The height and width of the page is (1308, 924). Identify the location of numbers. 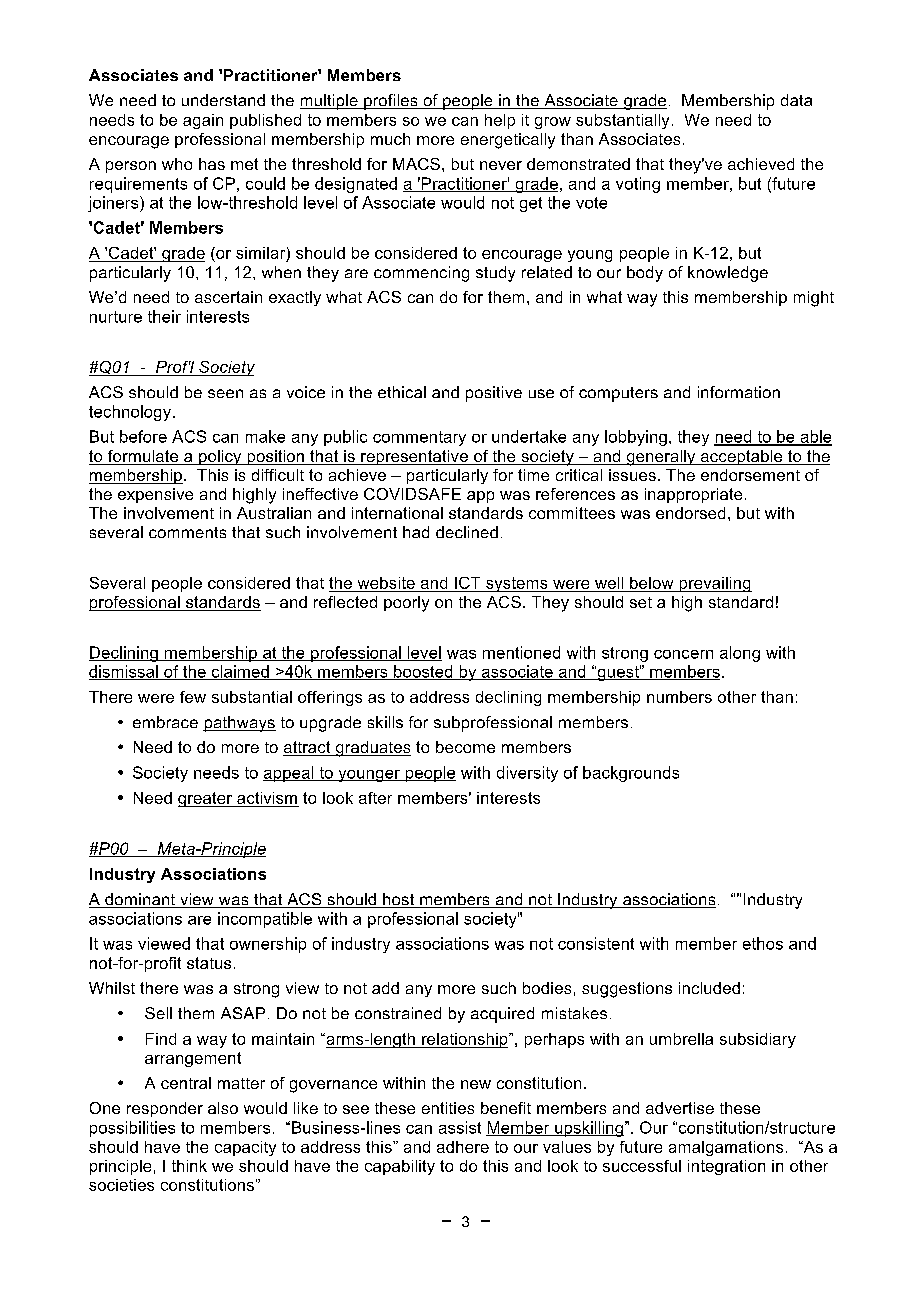
(679, 697).
